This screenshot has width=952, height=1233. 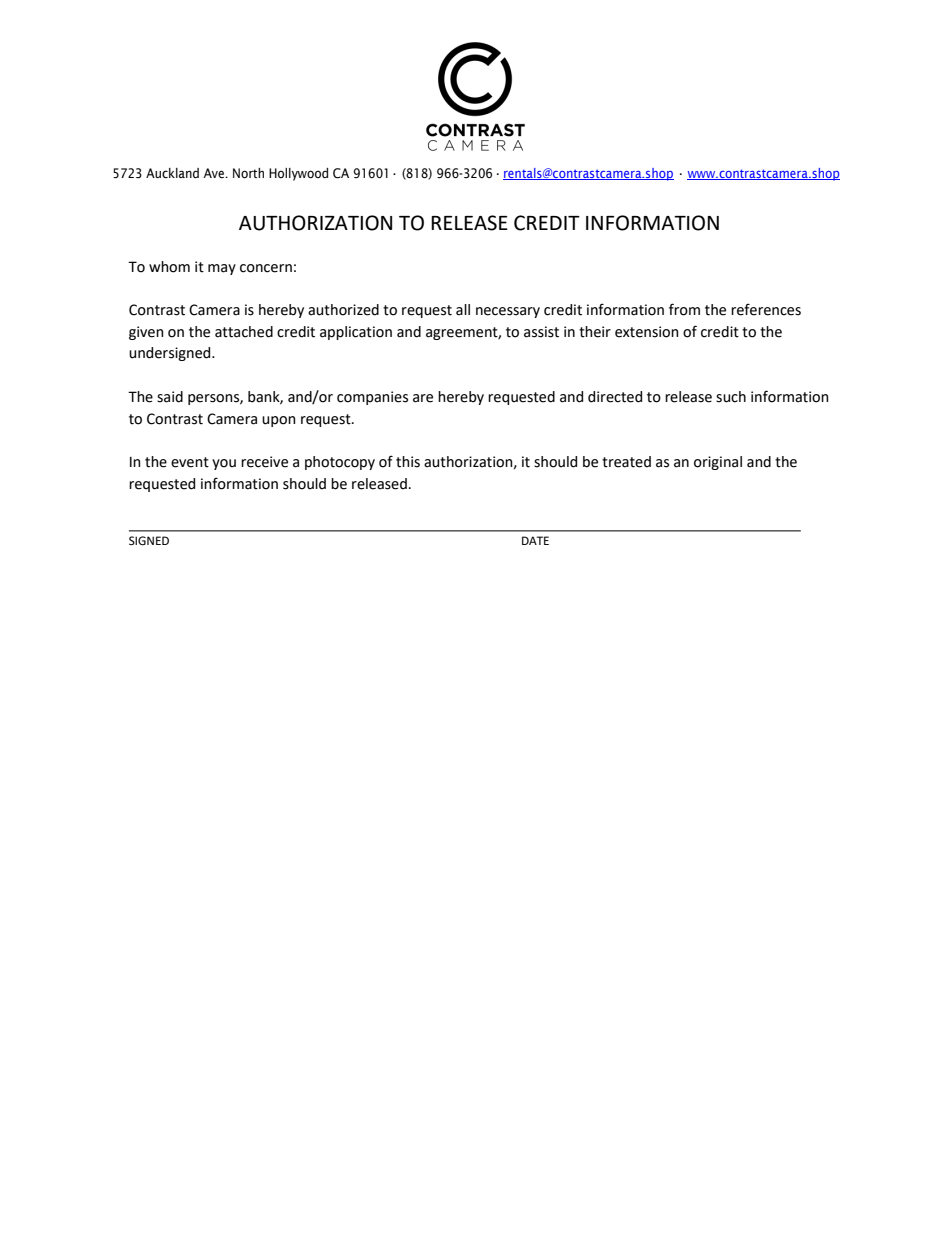 I want to click on Hollywood, so click(x=298, y=174).
